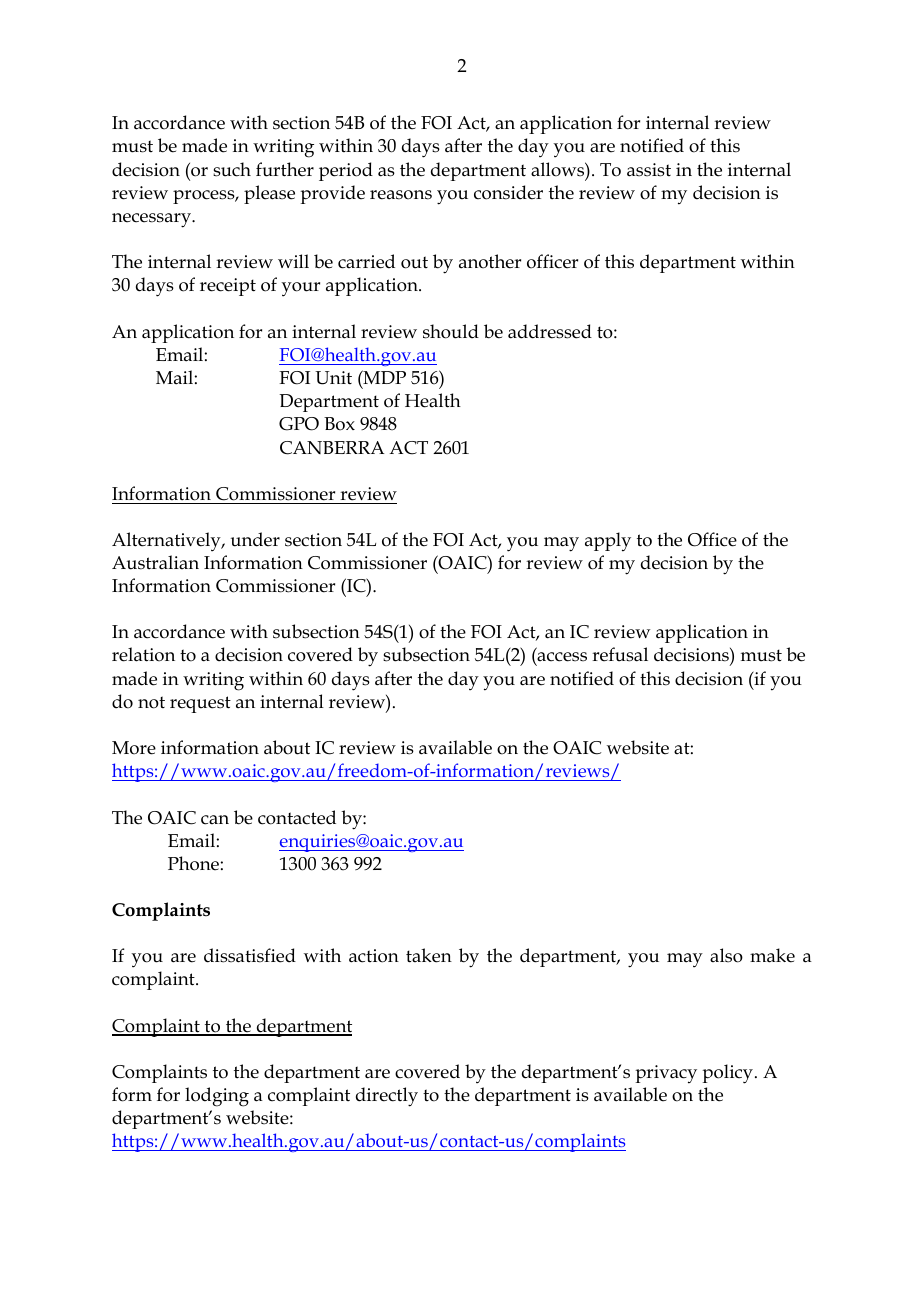 This page has height=1308, width=924. What do you see at coordinates (550, 331) in the page?
I see `addressed` at bounding box center [550, 331].
